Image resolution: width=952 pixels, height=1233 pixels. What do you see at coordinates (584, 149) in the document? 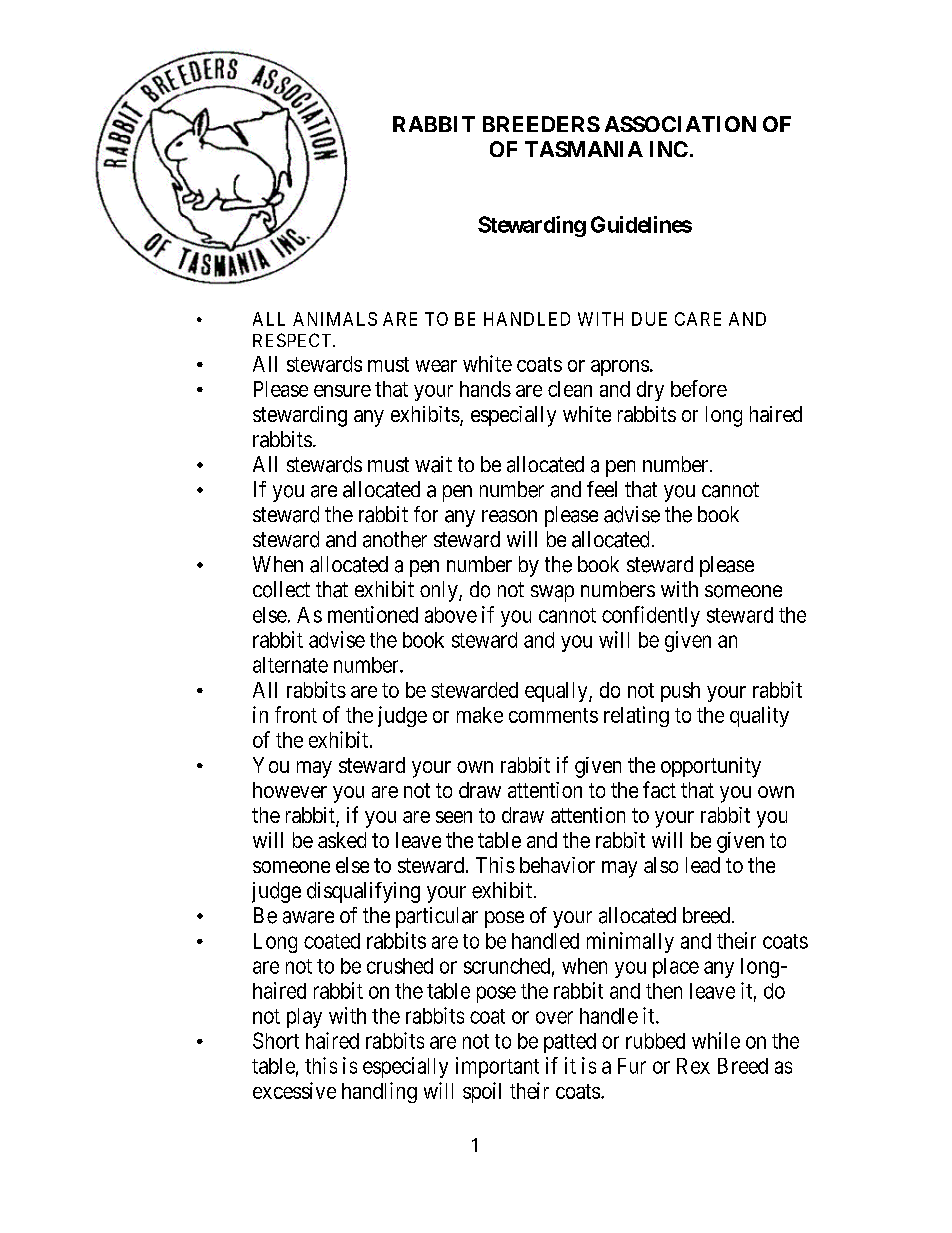
I see `TASMANIA` at bounding box center [584, 149].
